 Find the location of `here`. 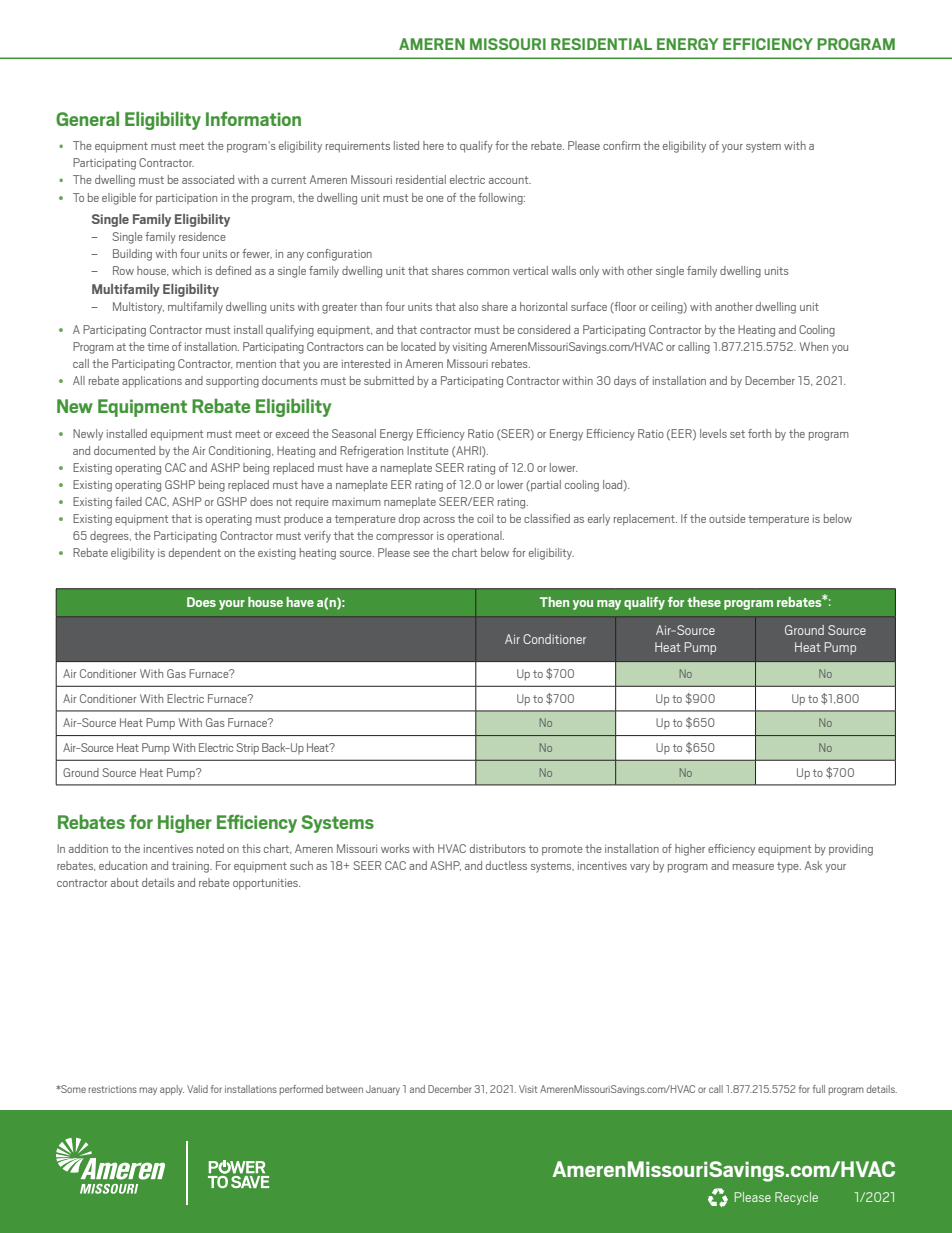

here is located at coordinates (433, 145).
